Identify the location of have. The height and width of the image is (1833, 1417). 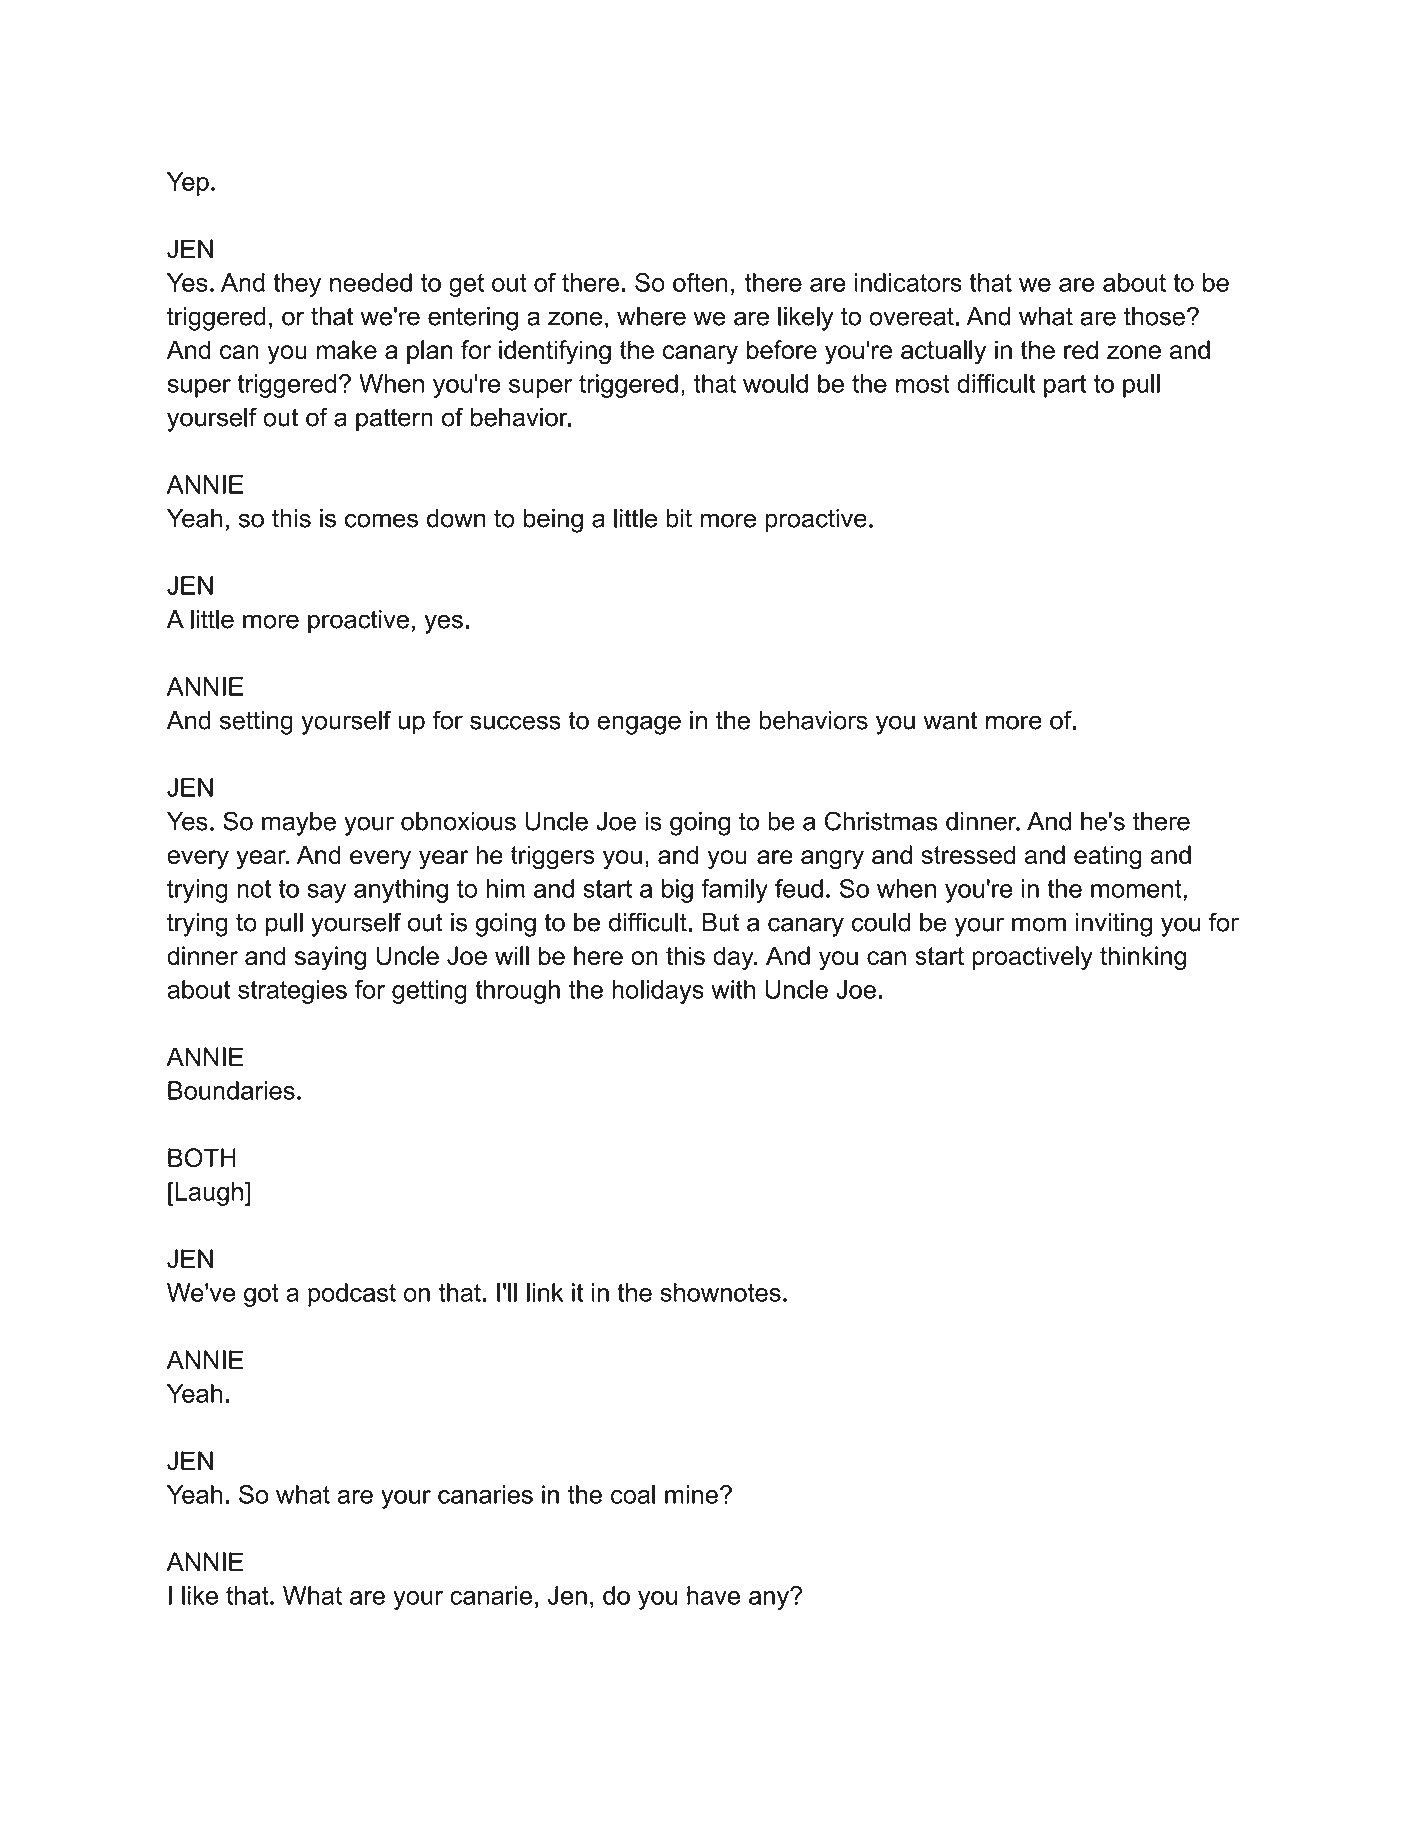
(713, 1595).
